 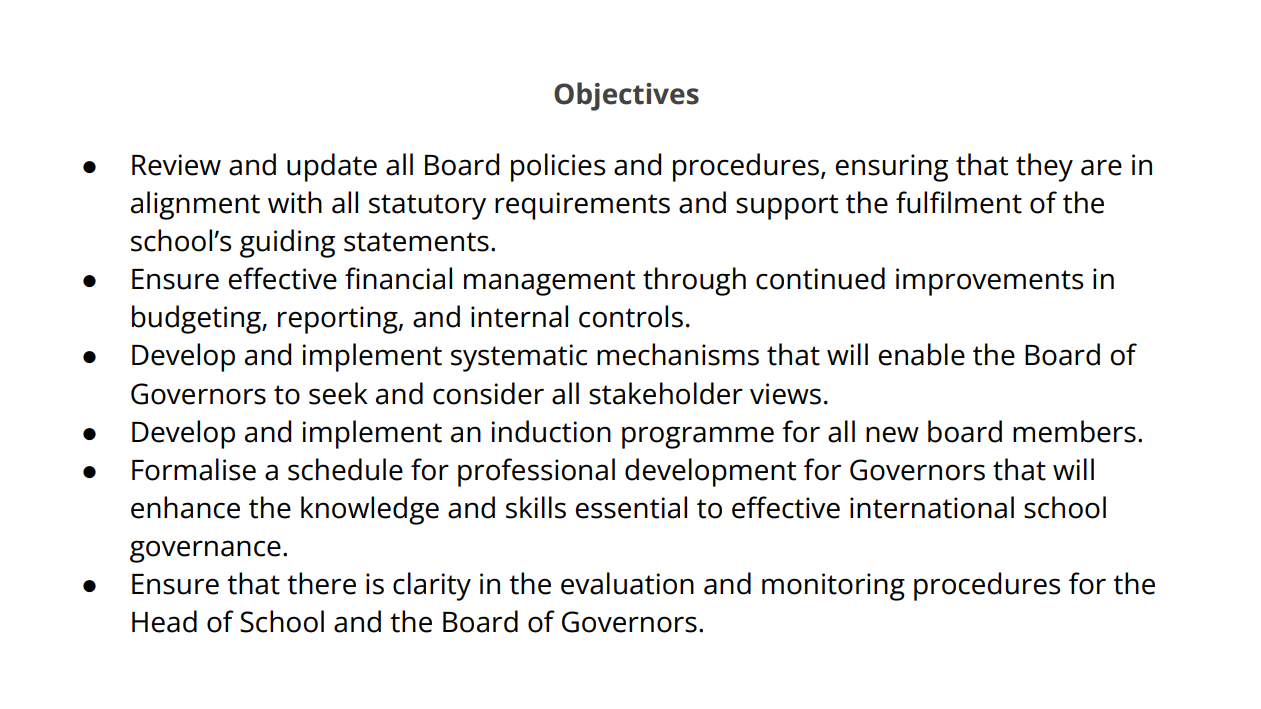 What do you see at coordinates (627, 583) in the image?
I see `evaluation` at bounding box center [627, 583].
